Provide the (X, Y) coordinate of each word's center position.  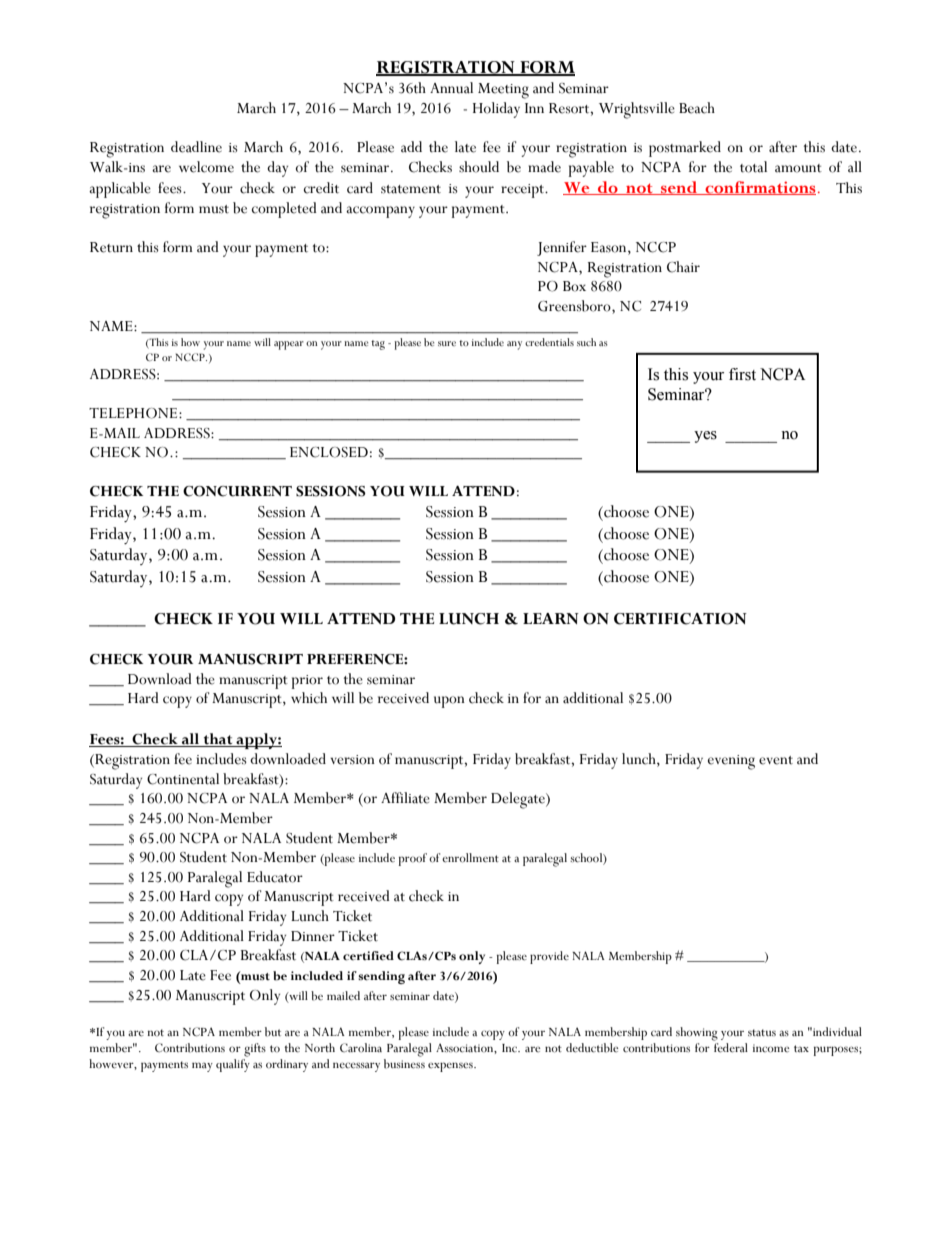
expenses (451, 1067)
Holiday (496, 110)
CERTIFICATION (680, 619)
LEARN (551, 618)
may (202, 1067)
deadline (196, 147)
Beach (697, 108)
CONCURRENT (237, 491)
